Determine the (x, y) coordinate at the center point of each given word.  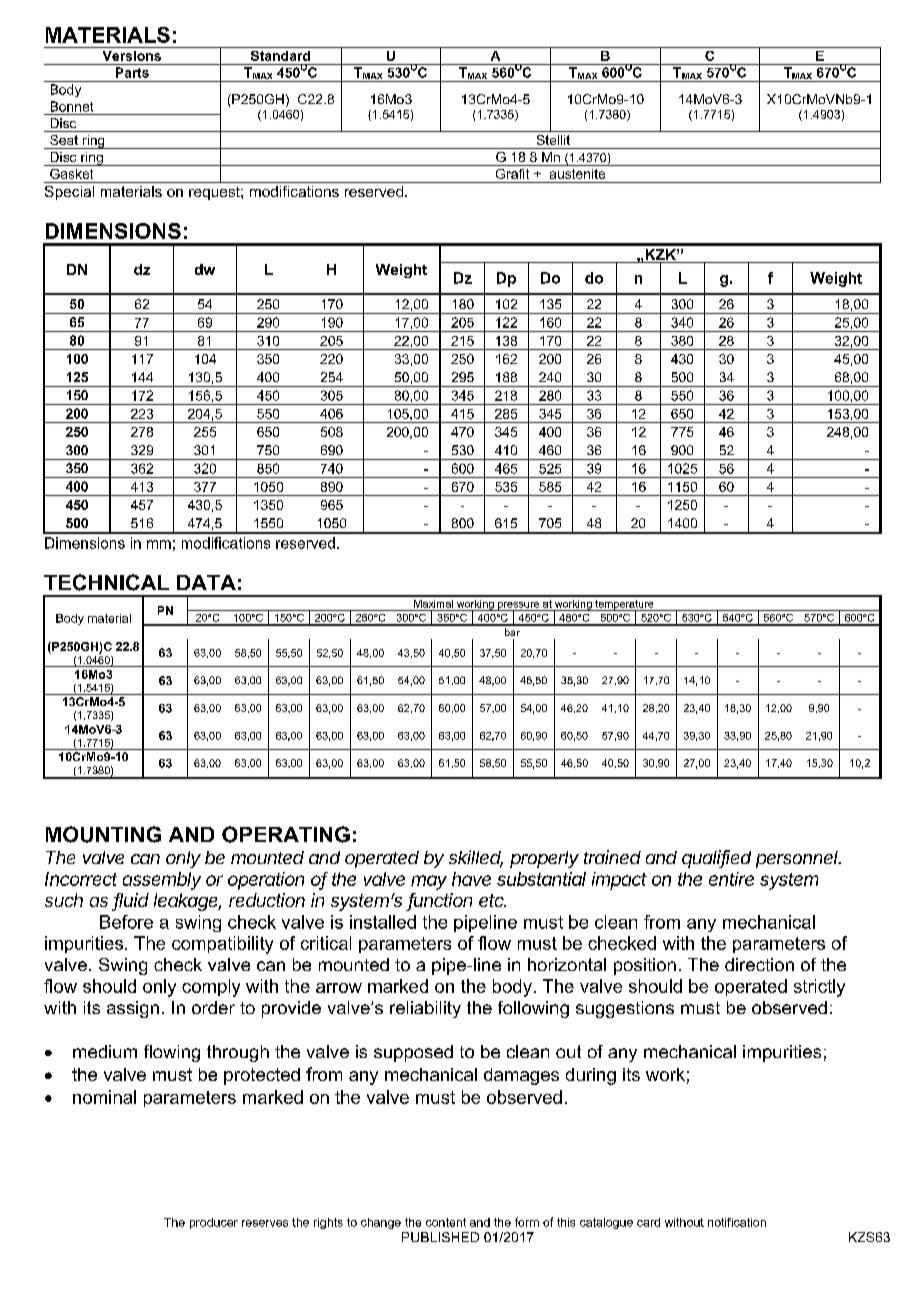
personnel (798, 859)
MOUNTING (103, 834)
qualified (716, 859)
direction (759, 964)
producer (214, 1223)
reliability (425, 1009)
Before (126, 922)
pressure (519, 607)
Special (69, 193)
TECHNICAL (106, 582)
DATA (206, 582)
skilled (476, 858)
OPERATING (286, 834)
